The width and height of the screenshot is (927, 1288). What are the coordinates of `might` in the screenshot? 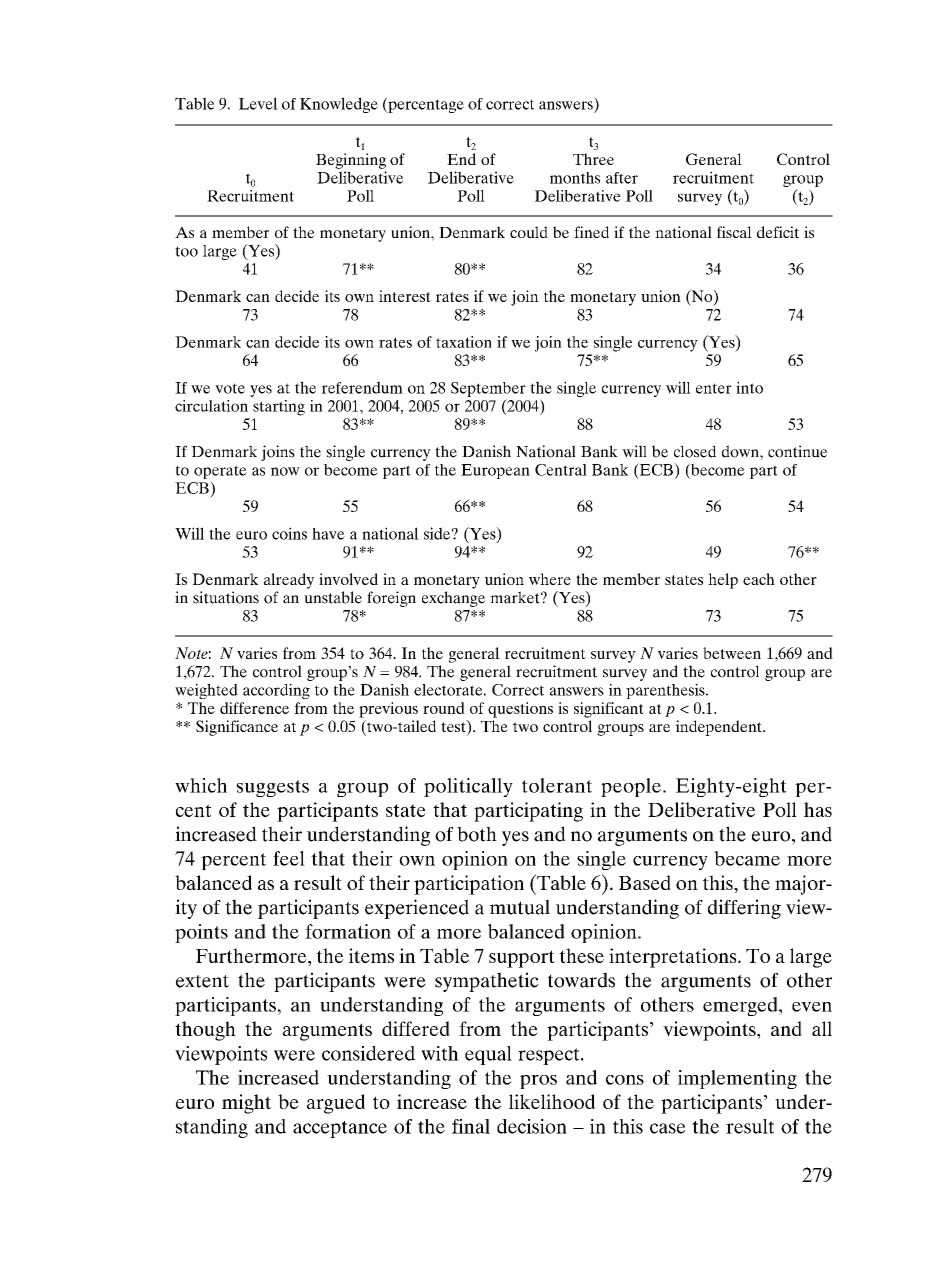 It's located at (246, 1104).
